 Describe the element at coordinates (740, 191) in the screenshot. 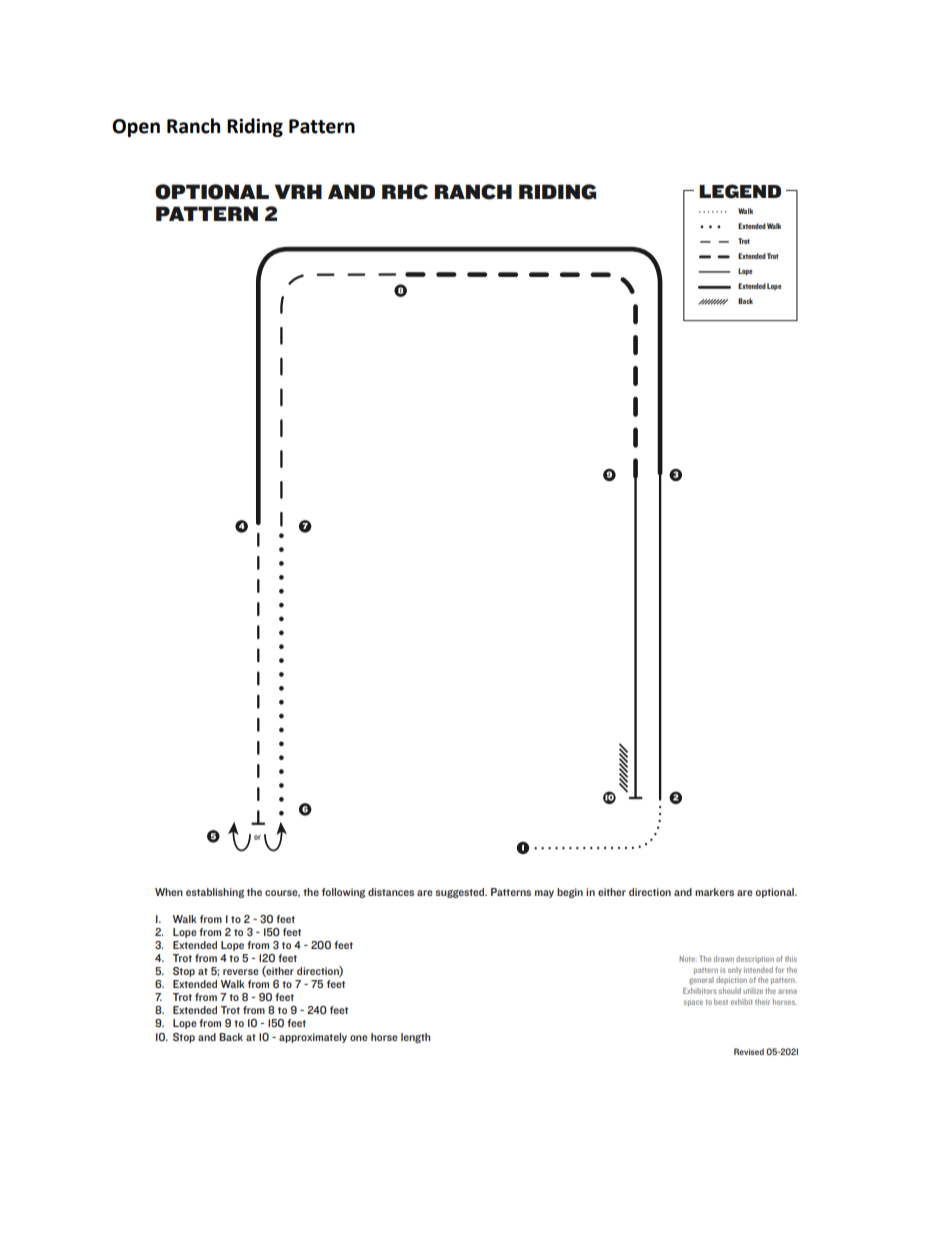

I see `LEGEND` at that location.
